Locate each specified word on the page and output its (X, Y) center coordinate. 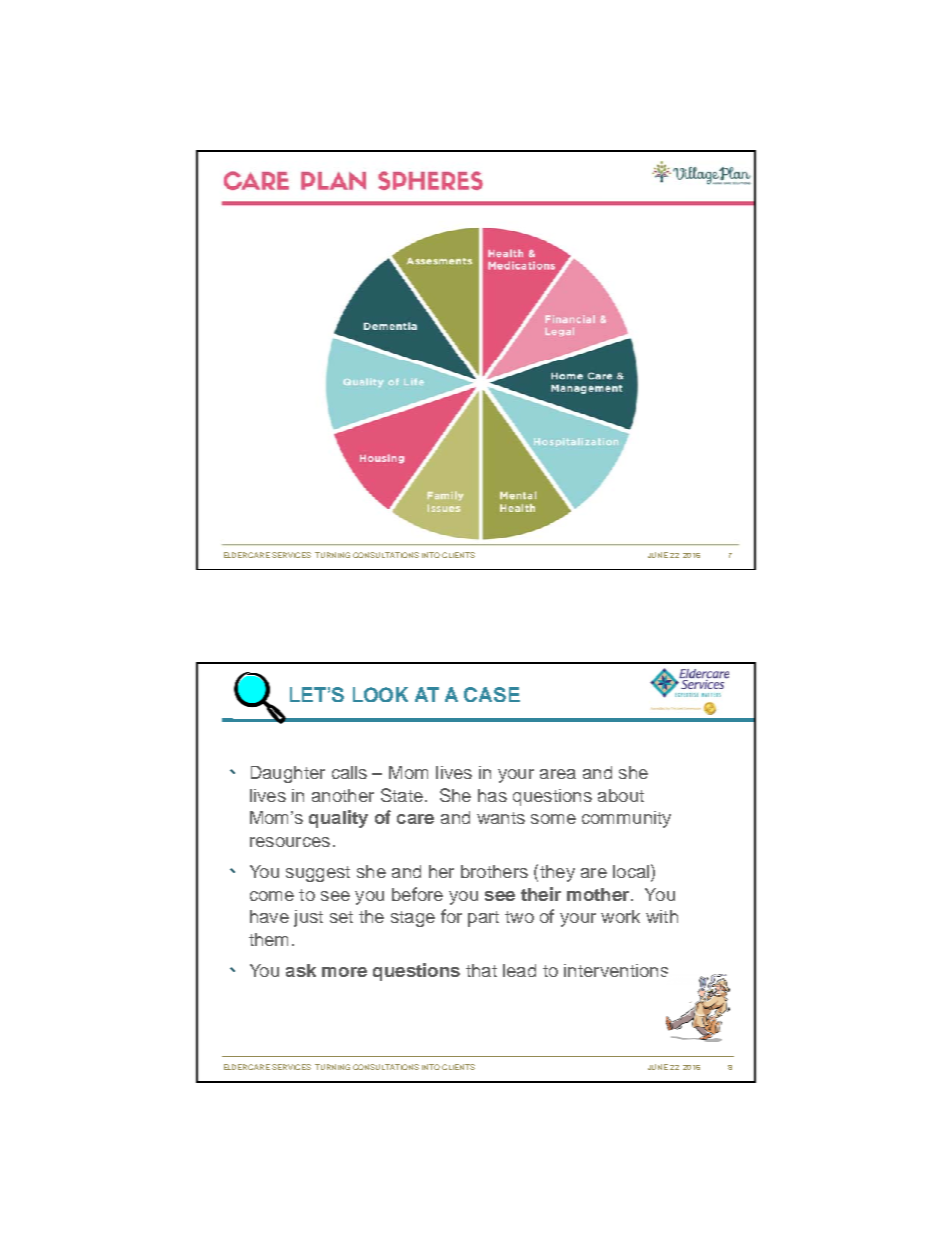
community (626, 819)
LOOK (380, 694)
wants (501, 818)
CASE (492, 694)
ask (301, 970)
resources (290, 842)
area (558, 774)
